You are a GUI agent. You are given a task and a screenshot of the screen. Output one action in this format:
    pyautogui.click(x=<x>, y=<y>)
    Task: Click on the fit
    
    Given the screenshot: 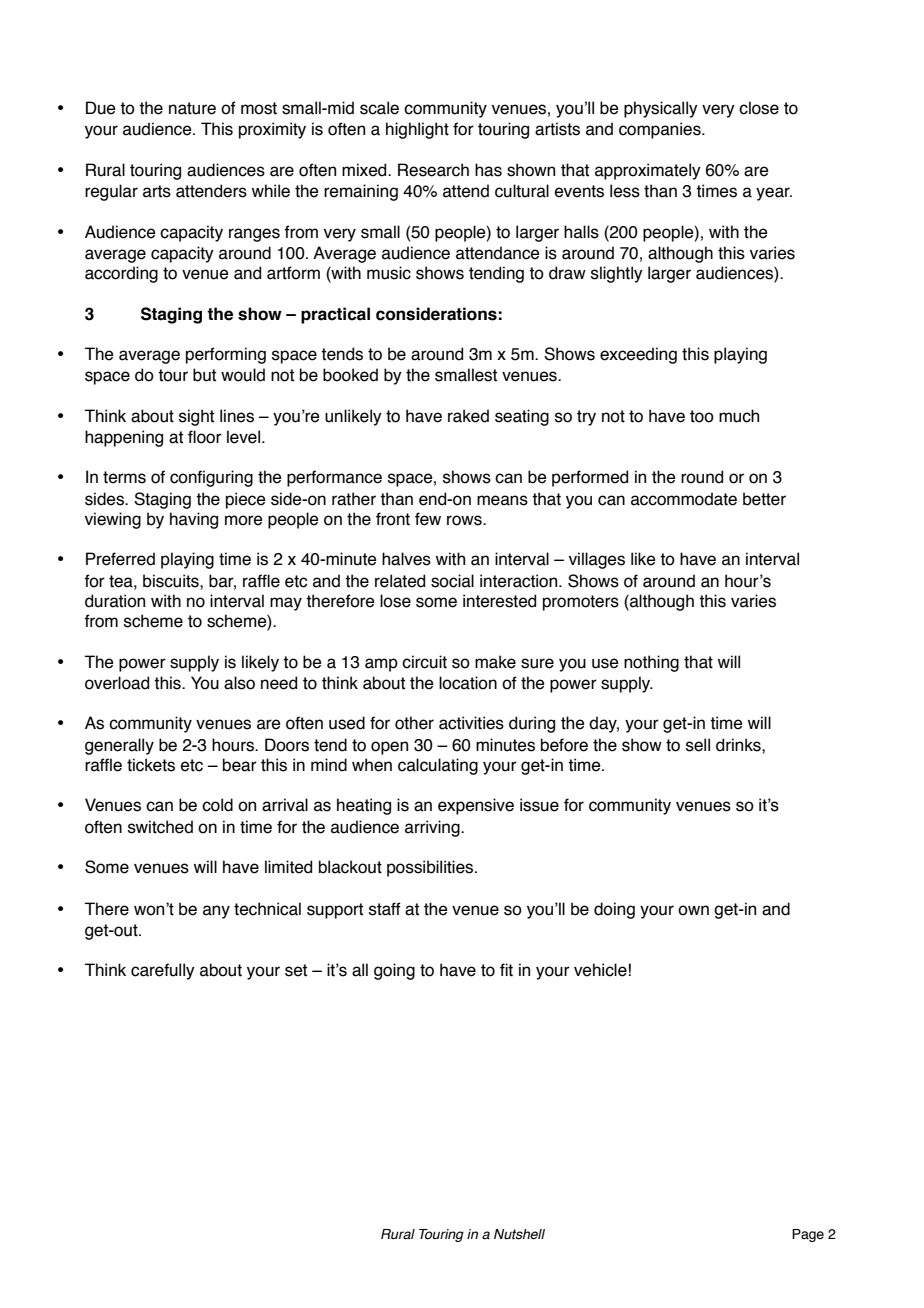 What is the action you would take?
    pyautogui.click(x=506, y=970)
